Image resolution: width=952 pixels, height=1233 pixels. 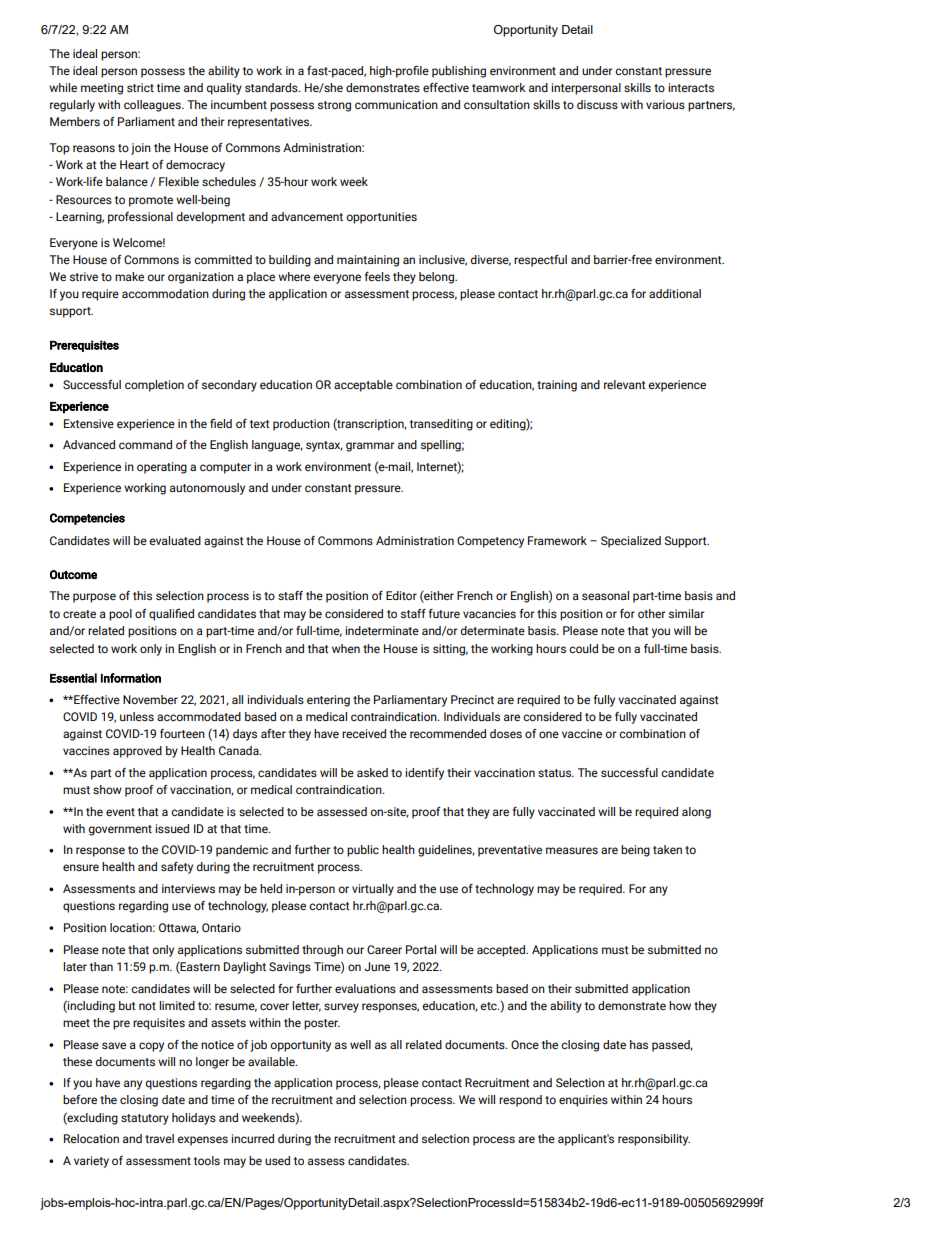 I want to click on accommodation, so click(x=165, y=293).
